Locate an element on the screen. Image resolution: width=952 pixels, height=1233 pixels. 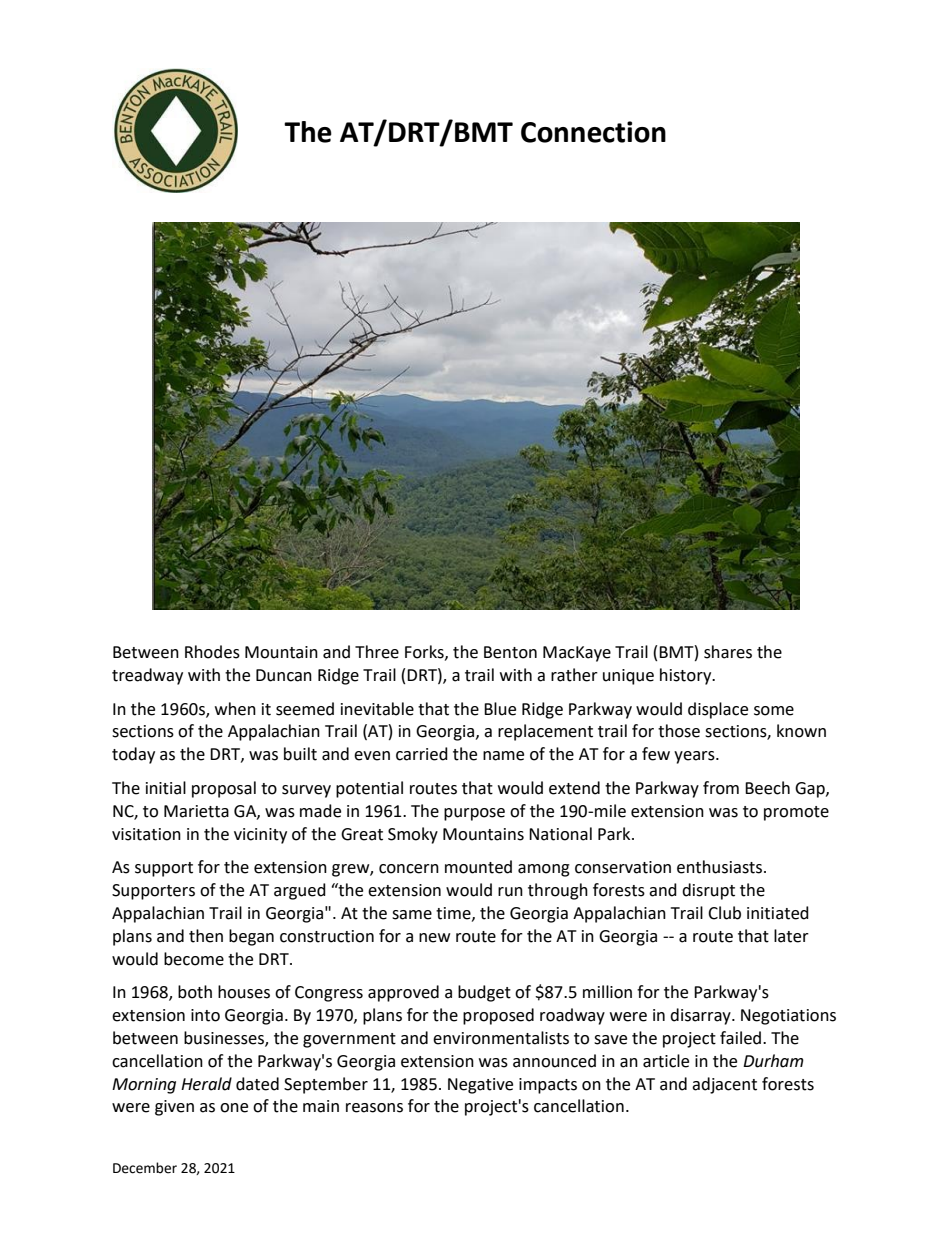
history is located at coordinates (687, 676).
